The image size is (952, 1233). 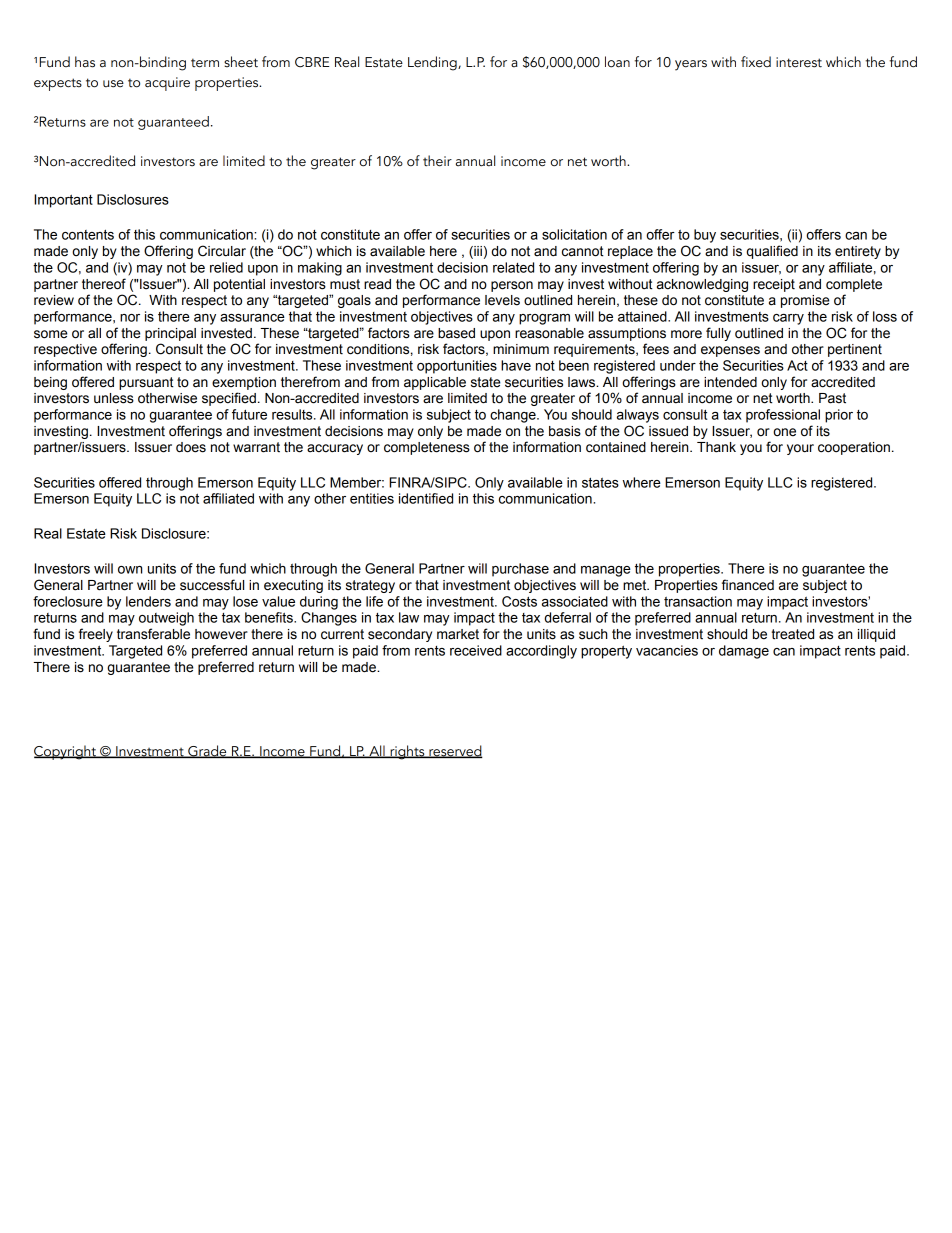 I want to click on interest, so click(x=799, y=62).
